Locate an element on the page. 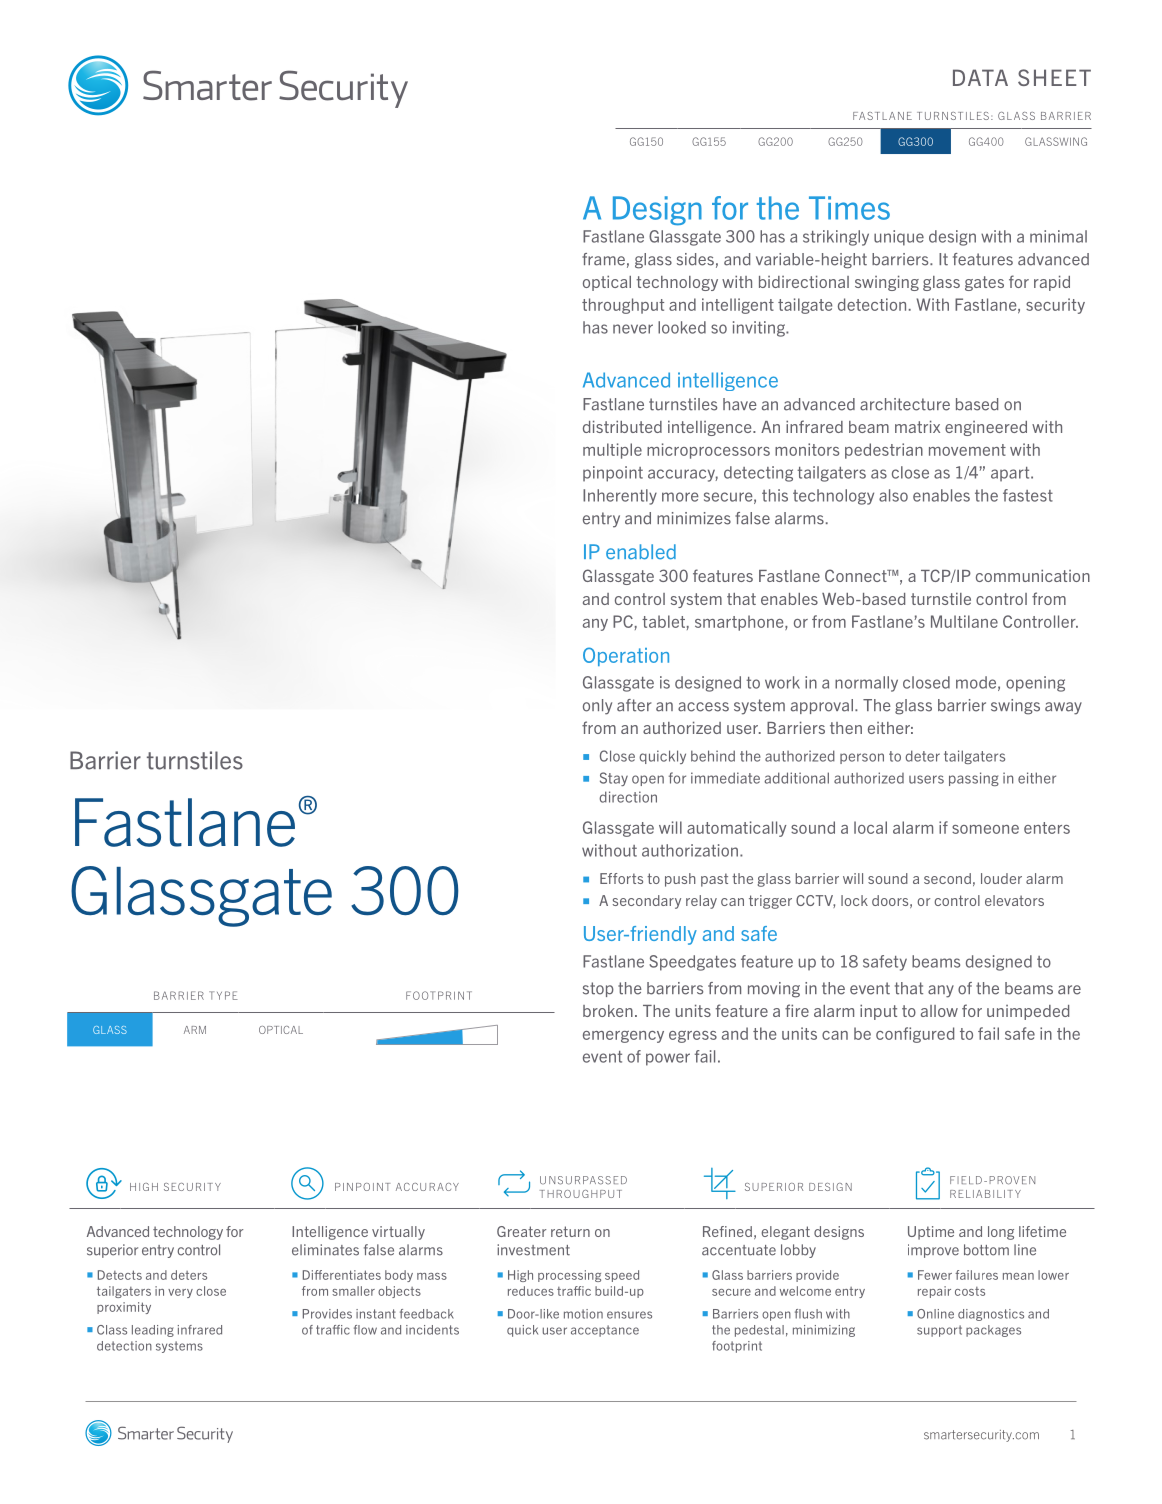 The height and width of the image is (1504, 1162). frame is located at coordinates (603, 259).
